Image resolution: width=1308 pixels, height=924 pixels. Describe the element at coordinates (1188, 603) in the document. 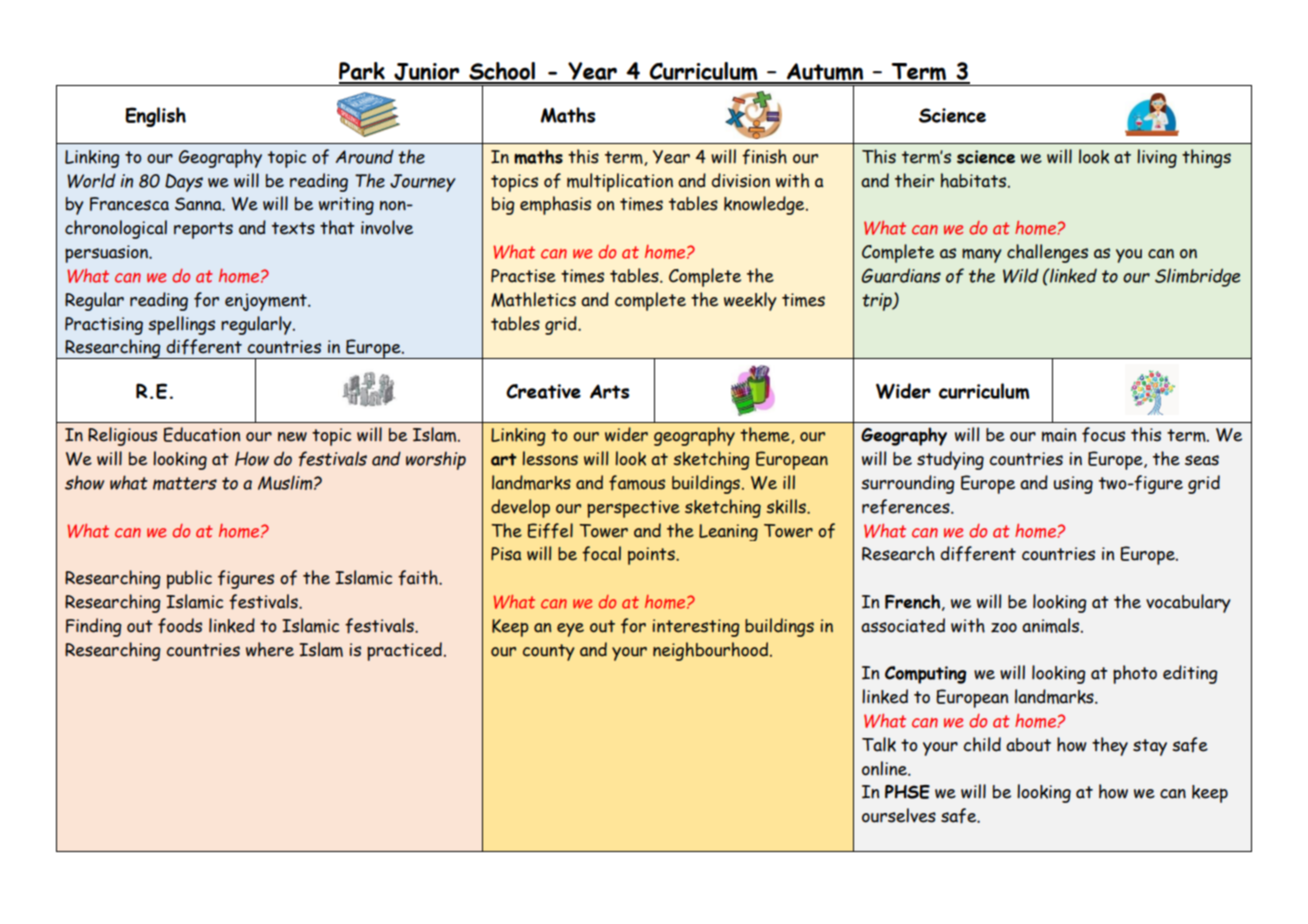

I see `vocabulary` at that location.
